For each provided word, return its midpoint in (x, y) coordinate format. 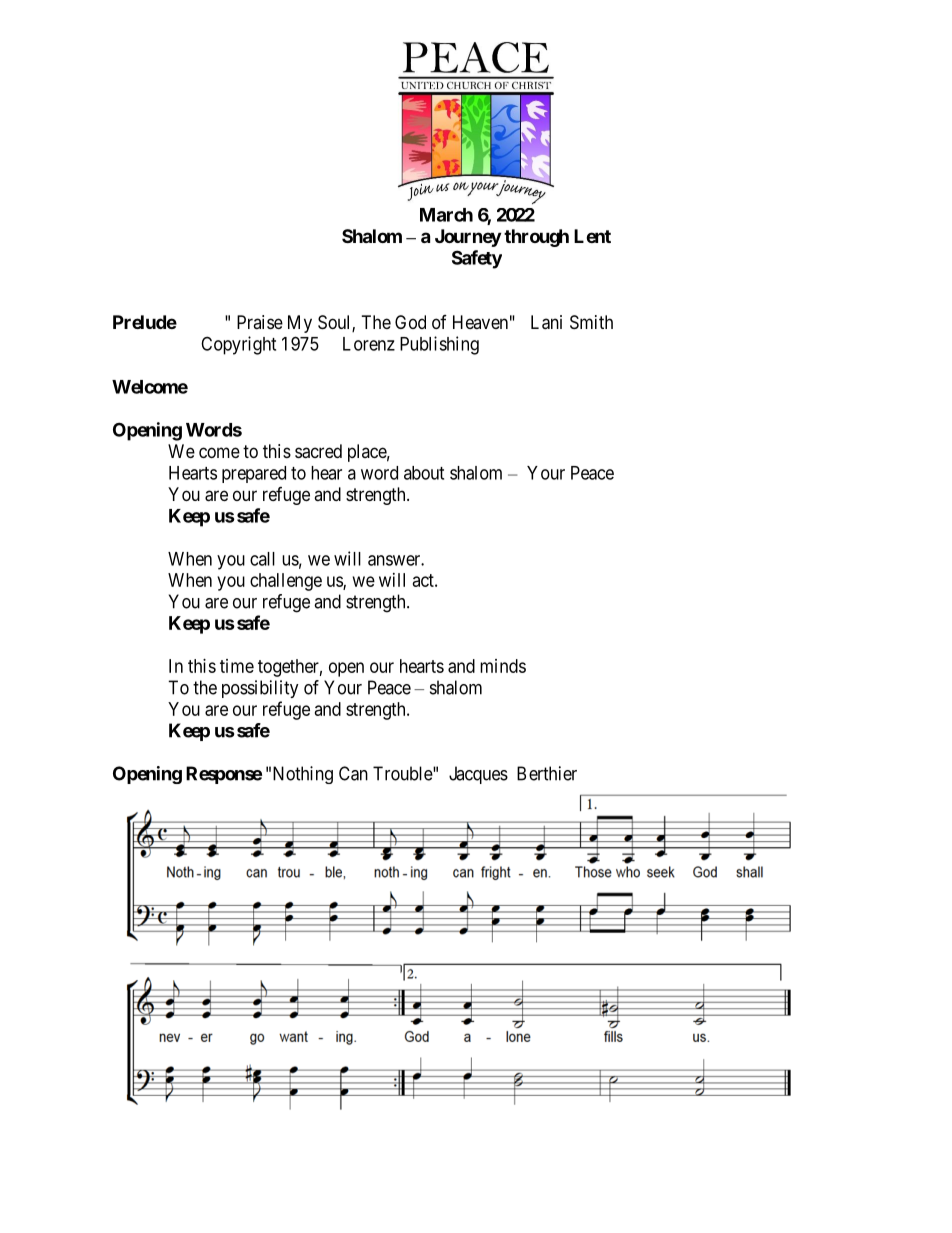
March (446, 215)
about (424, 473)
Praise (260, 322)
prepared (254, 474)
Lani (546, 322)
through (536, 238)
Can (353, 773)
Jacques (478, 775)
